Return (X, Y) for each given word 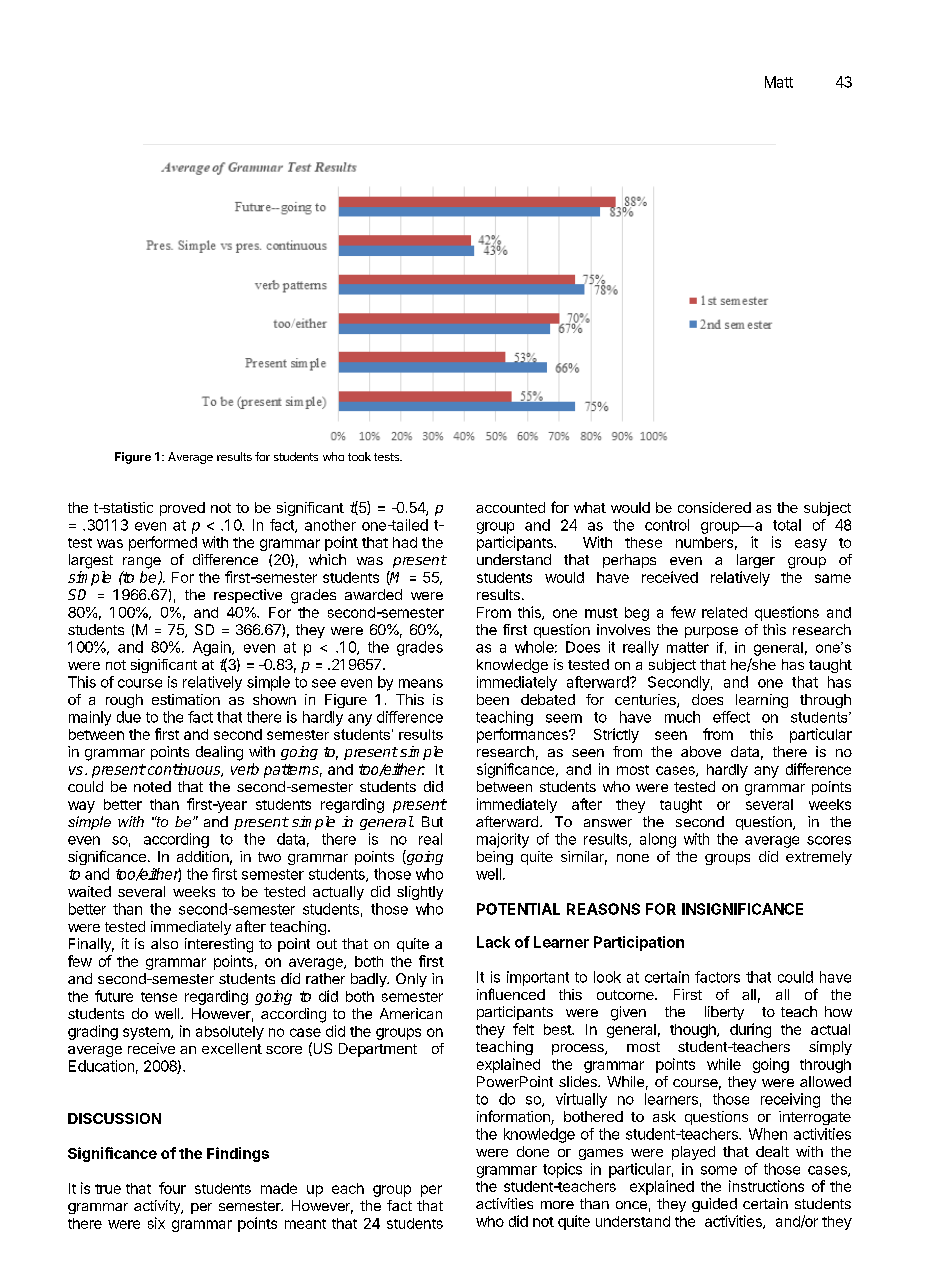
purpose (711, 632)
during (750, 1030)
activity (158, 1207)
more (557, 1205)
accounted (510, 507)
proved (182, 509)
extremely (819, 858)
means (421, 683)
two (269, 857)
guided (714, 1205)
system (147, 1033)
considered (714, 507)
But (432, 821)
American (411, 1013)
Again (213, 648)
